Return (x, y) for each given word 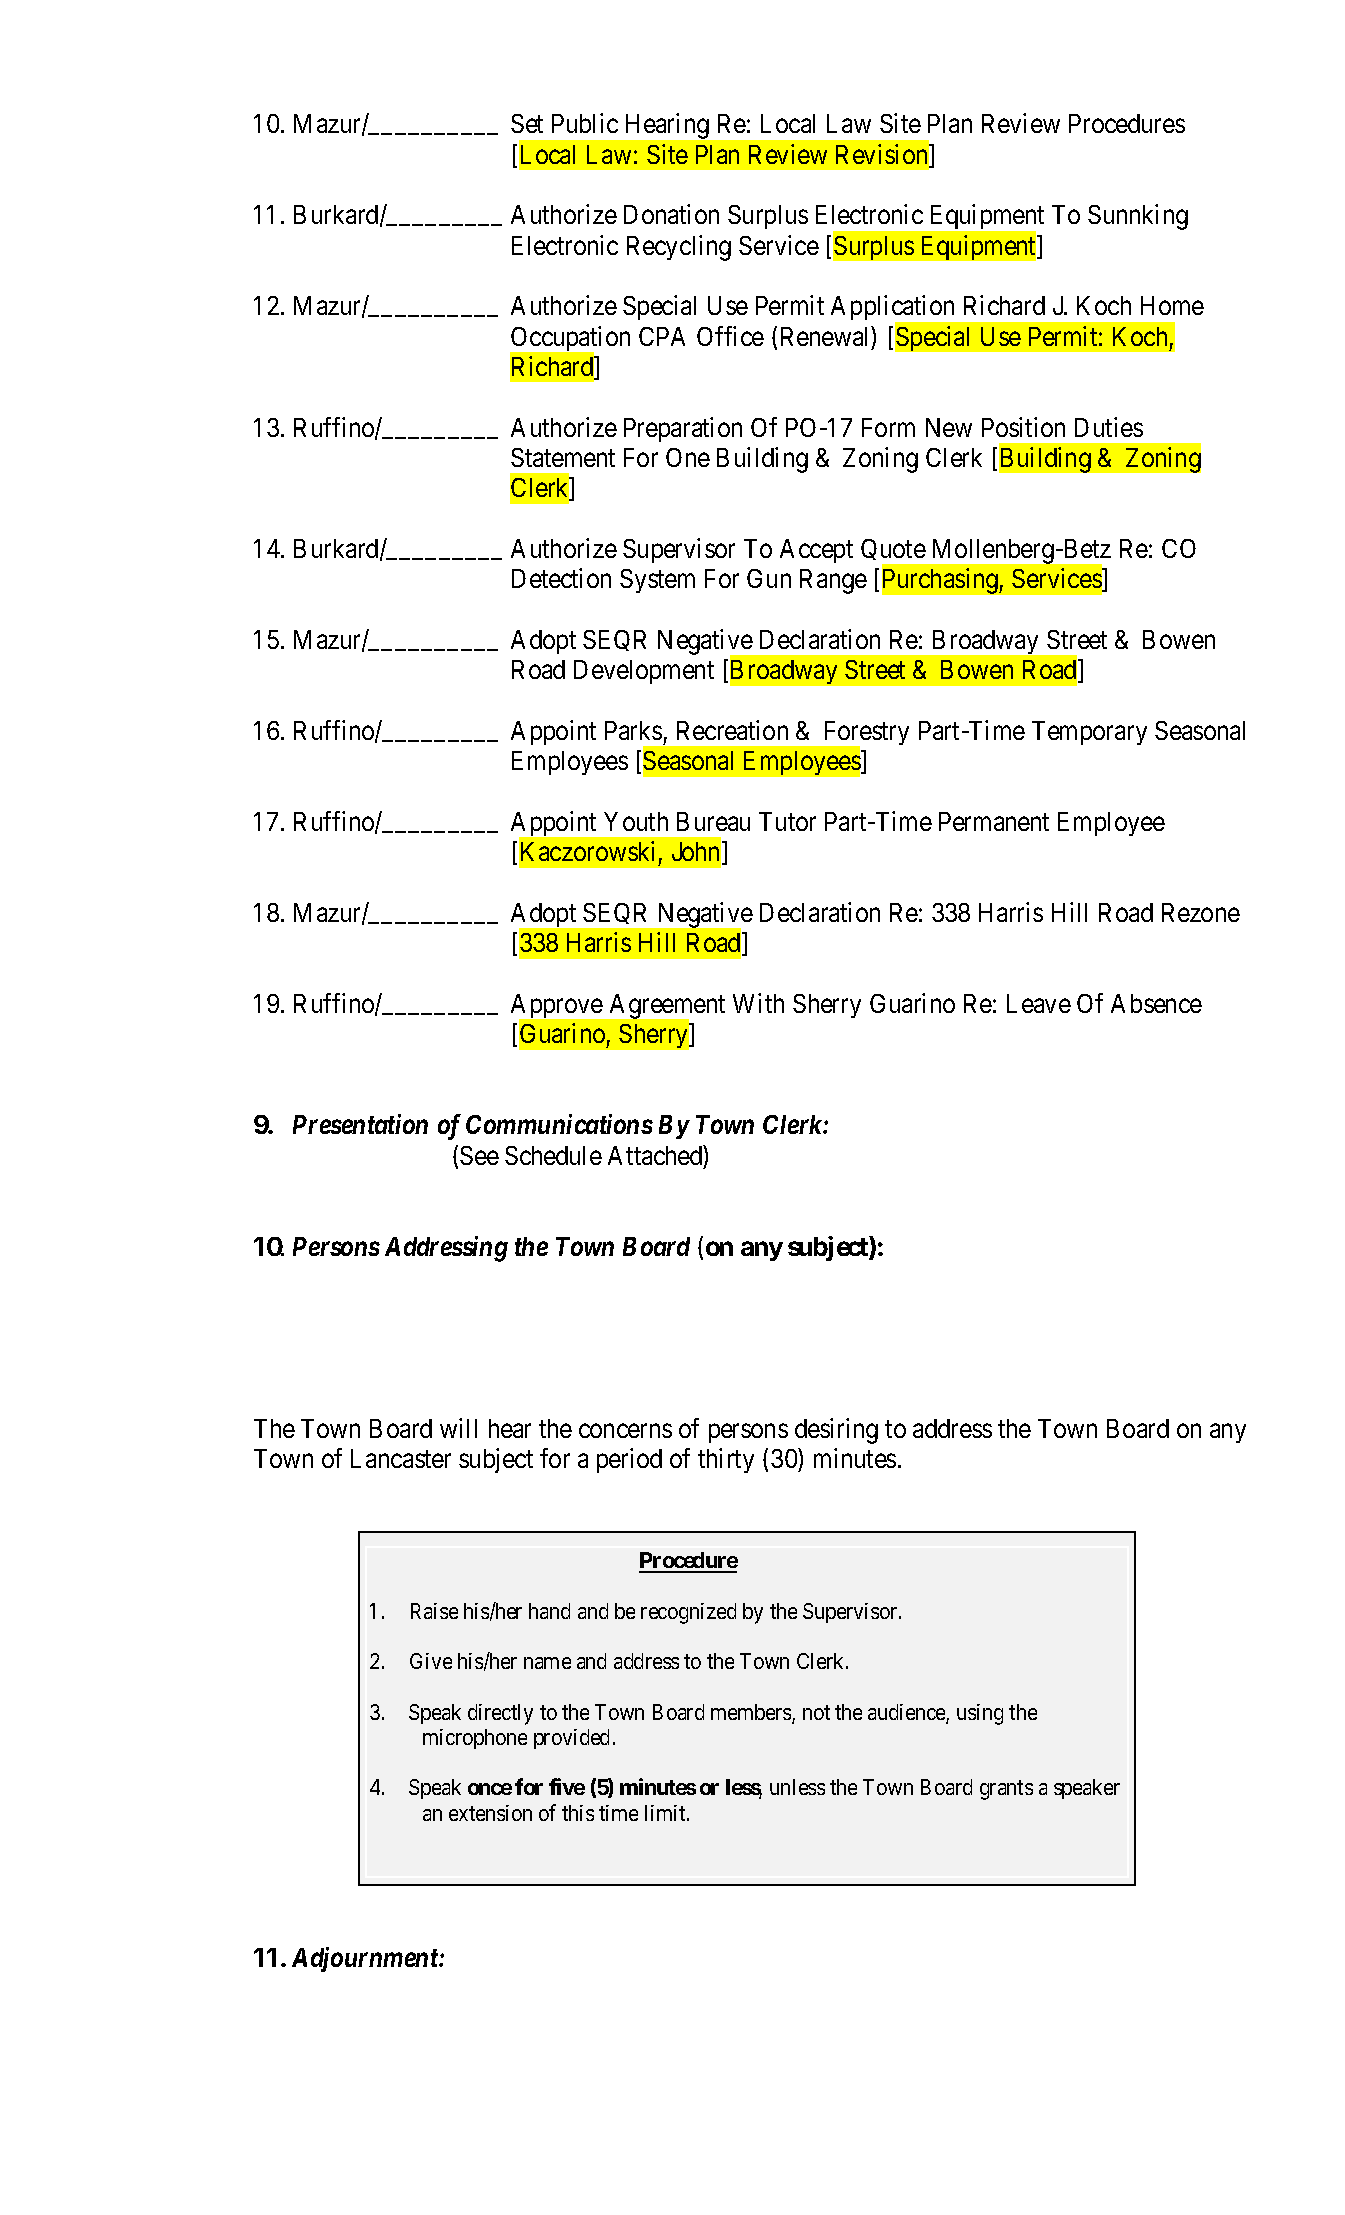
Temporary (1089, 733)
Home (1172, 305)
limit (666, 1813)
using (980, 1714)
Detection (561, 578)
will (458, 1428)
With (758, 1003)
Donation (671, 214)
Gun (769, 578)
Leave (1039, 1003)
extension (490, 1813)
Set (527, 123)
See (479, 1155)
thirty (726, 1460)
